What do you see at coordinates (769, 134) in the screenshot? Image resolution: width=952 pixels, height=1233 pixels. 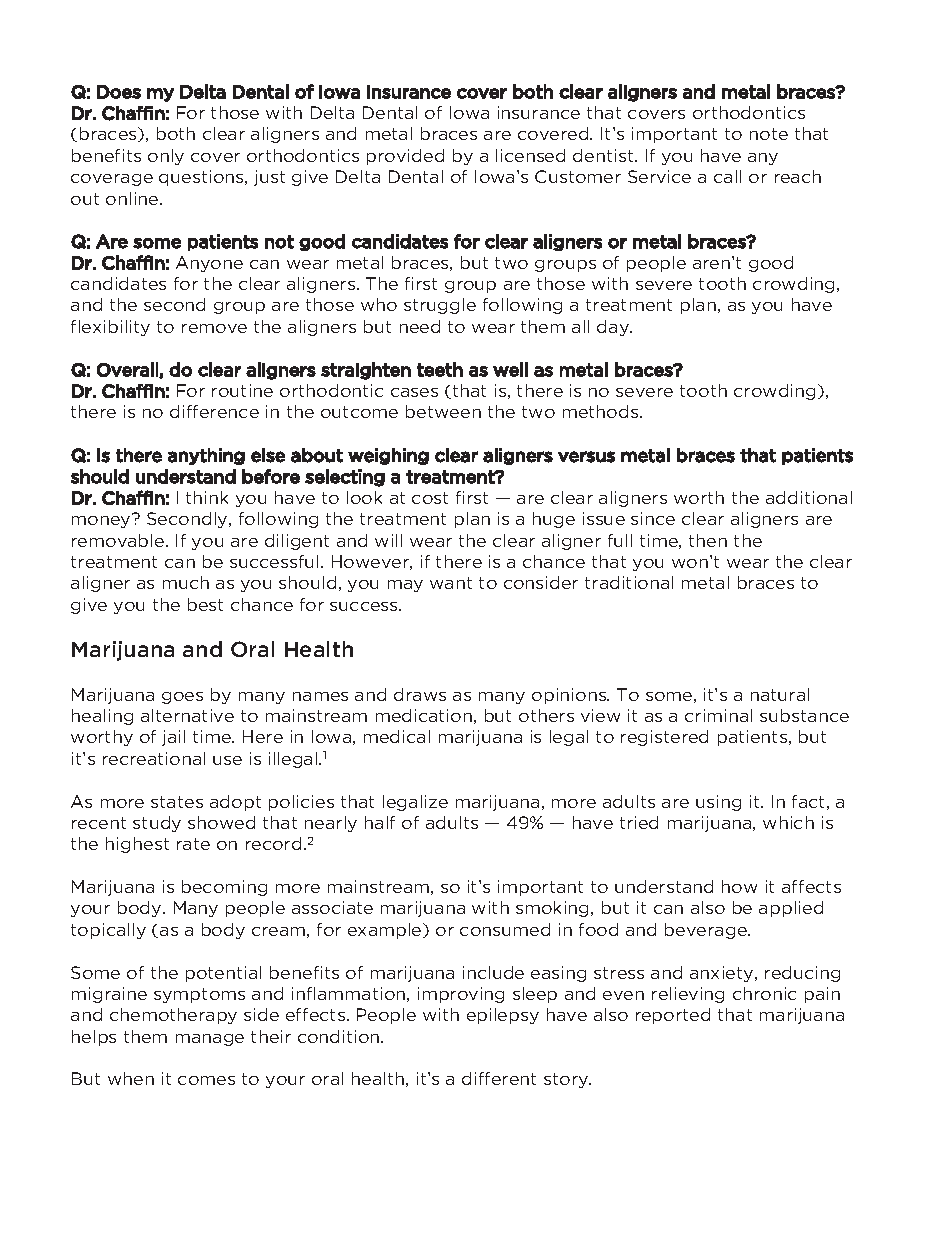 I see `note` at bounding box center [769, 134].
